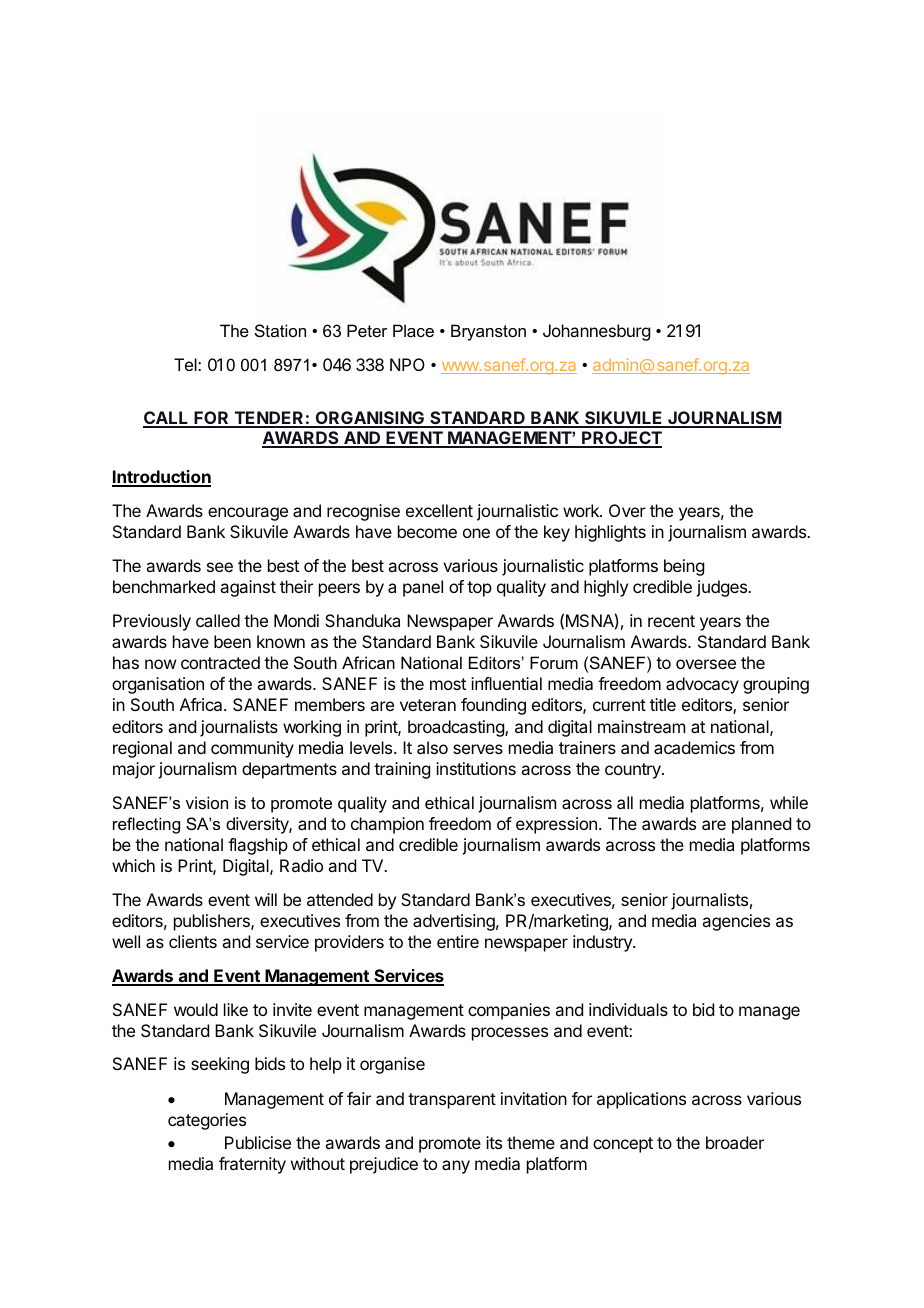 The height and width of the screenshot is (1308, 924). What do you see at coordinates (702, 685) in the screenshot?
I see `advocacy` at bounding box center [702, 685].
